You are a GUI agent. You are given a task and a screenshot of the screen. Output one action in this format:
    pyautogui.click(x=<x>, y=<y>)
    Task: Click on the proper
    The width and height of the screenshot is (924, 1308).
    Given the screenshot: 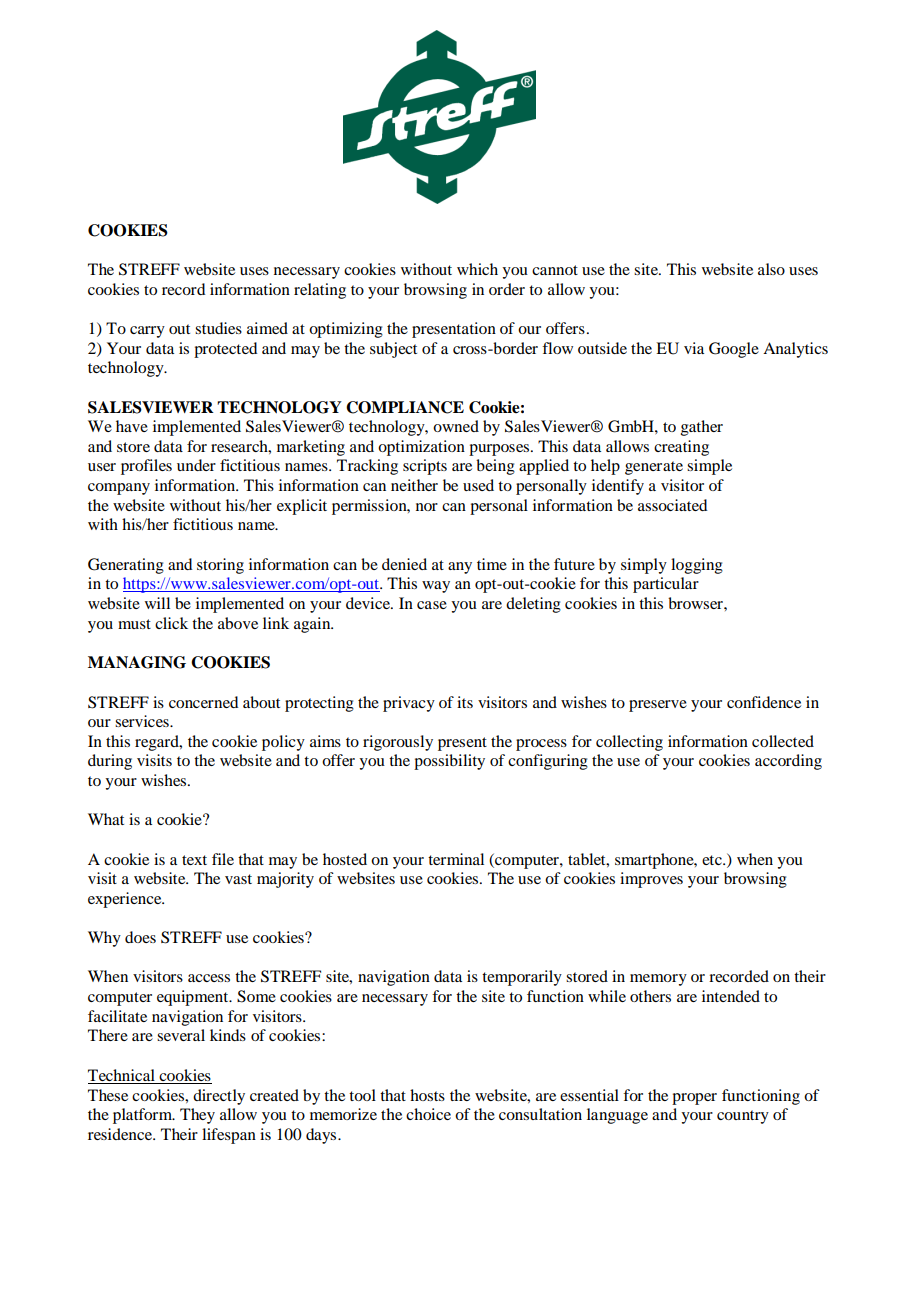 What is the action you would take?
    pyautogui.click(x=694, y=1099)
